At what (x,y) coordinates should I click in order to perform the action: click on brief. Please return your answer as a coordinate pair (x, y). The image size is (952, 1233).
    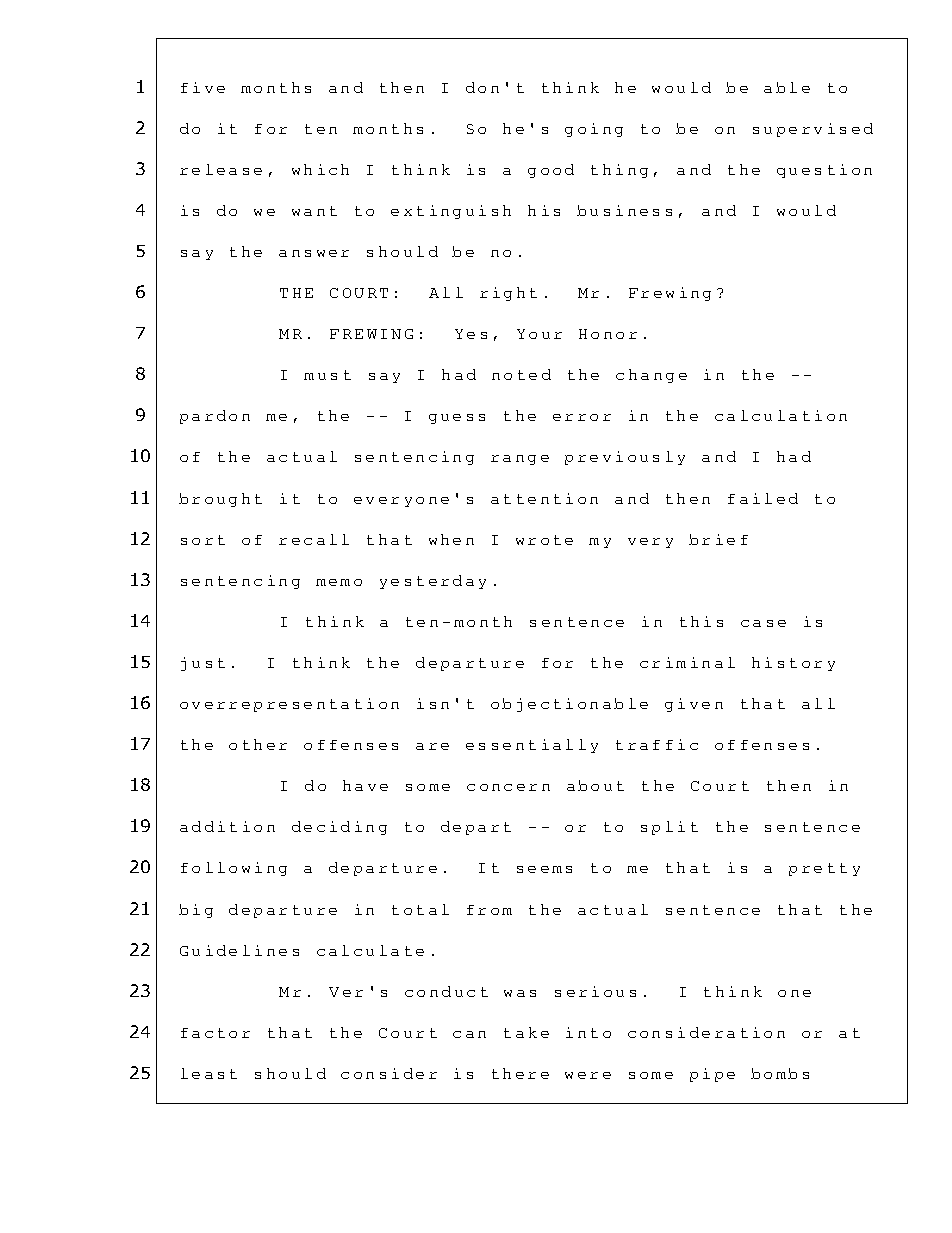
    Looking at the image, I should click on (718, 539).
